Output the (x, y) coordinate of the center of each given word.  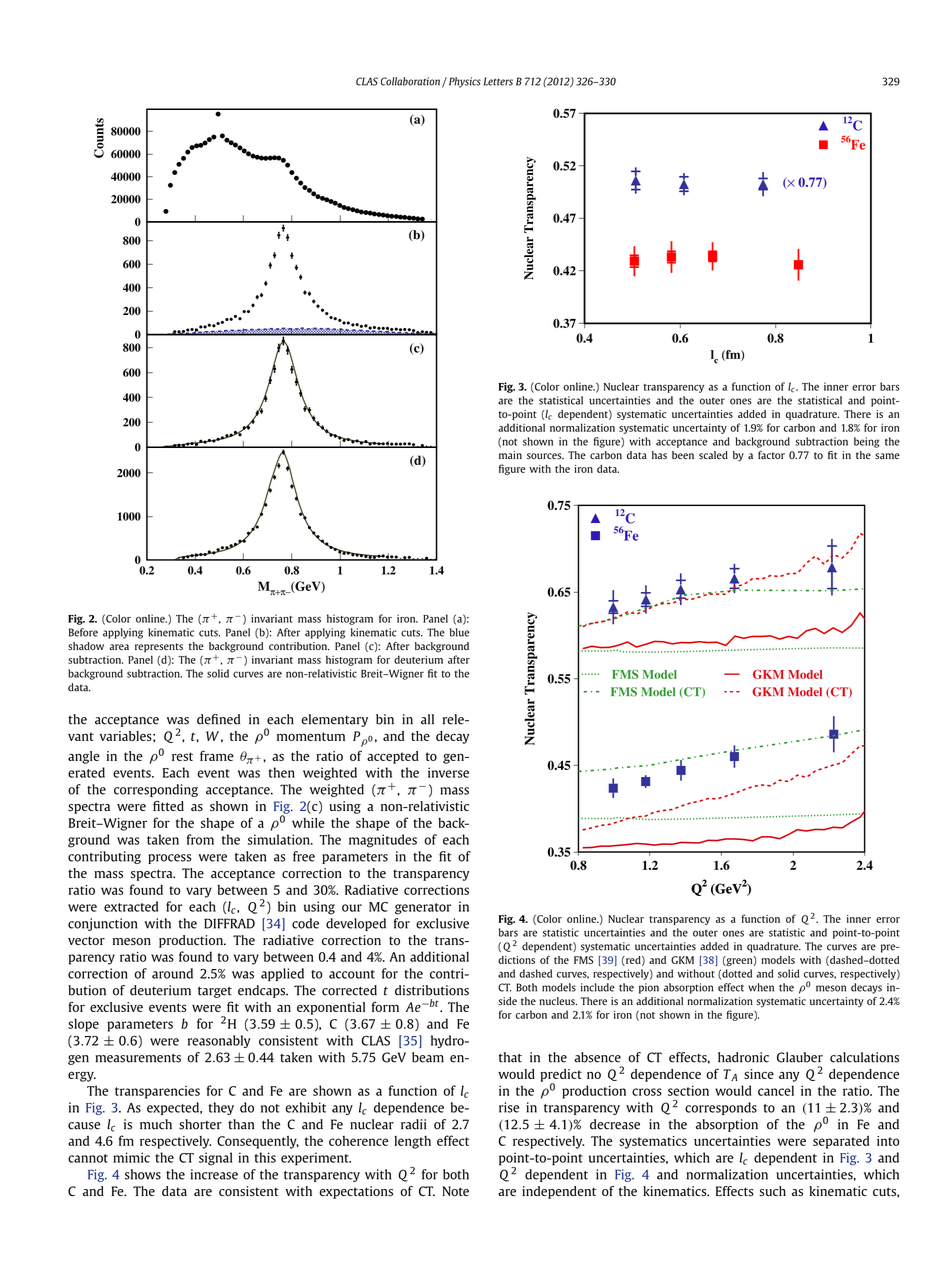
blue (459, 632)
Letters (498, 81)
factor (771, 455)
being (866, 442)
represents (159, 648)
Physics (463, 82)
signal (215, 1159)
